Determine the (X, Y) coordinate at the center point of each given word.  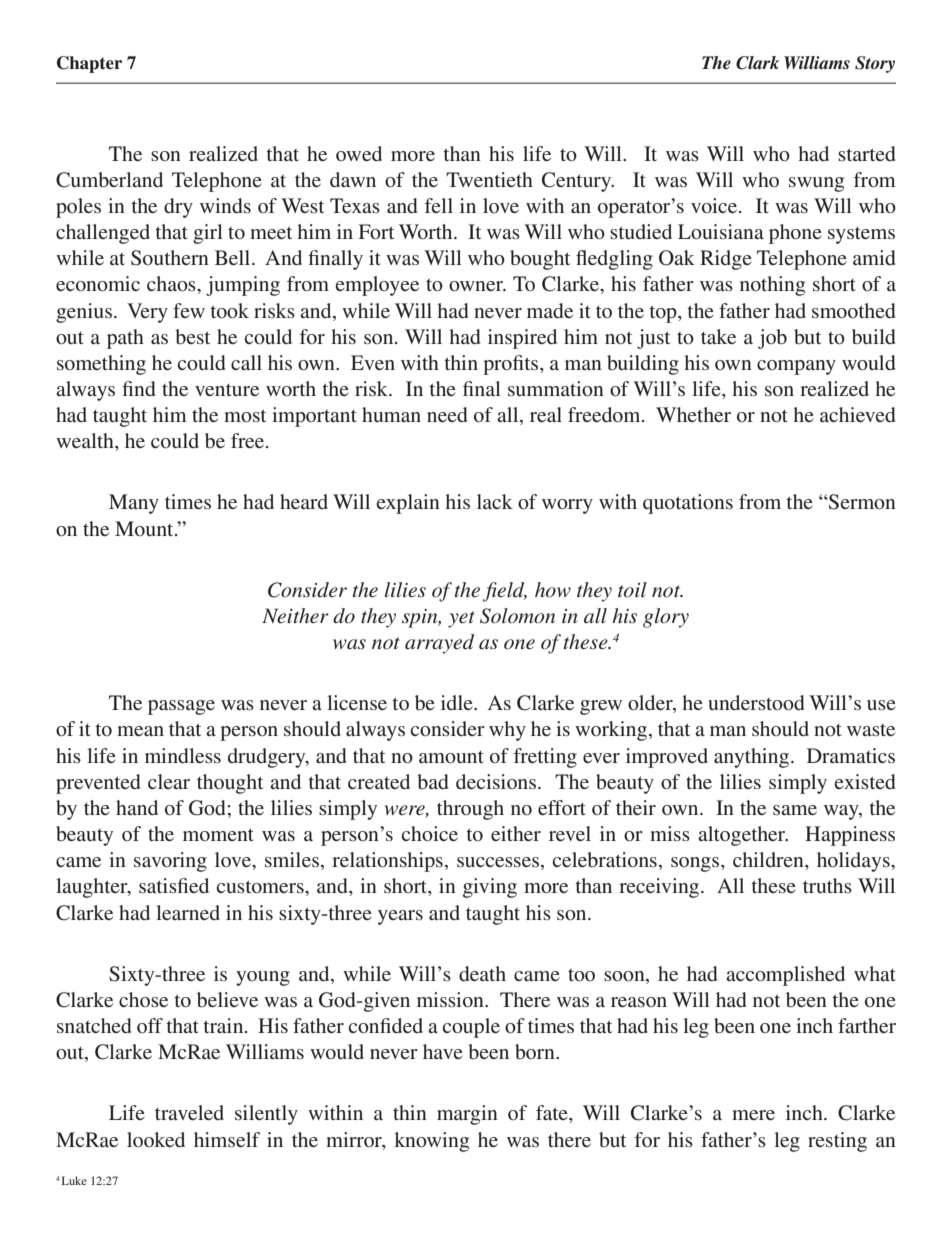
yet (461, 619)
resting (837, 1142)
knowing (431, 1142)
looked (156, 1139)
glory (666, 618)
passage (181, 707)
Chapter (89, 64)
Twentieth (489, 179)
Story (875, 64)
